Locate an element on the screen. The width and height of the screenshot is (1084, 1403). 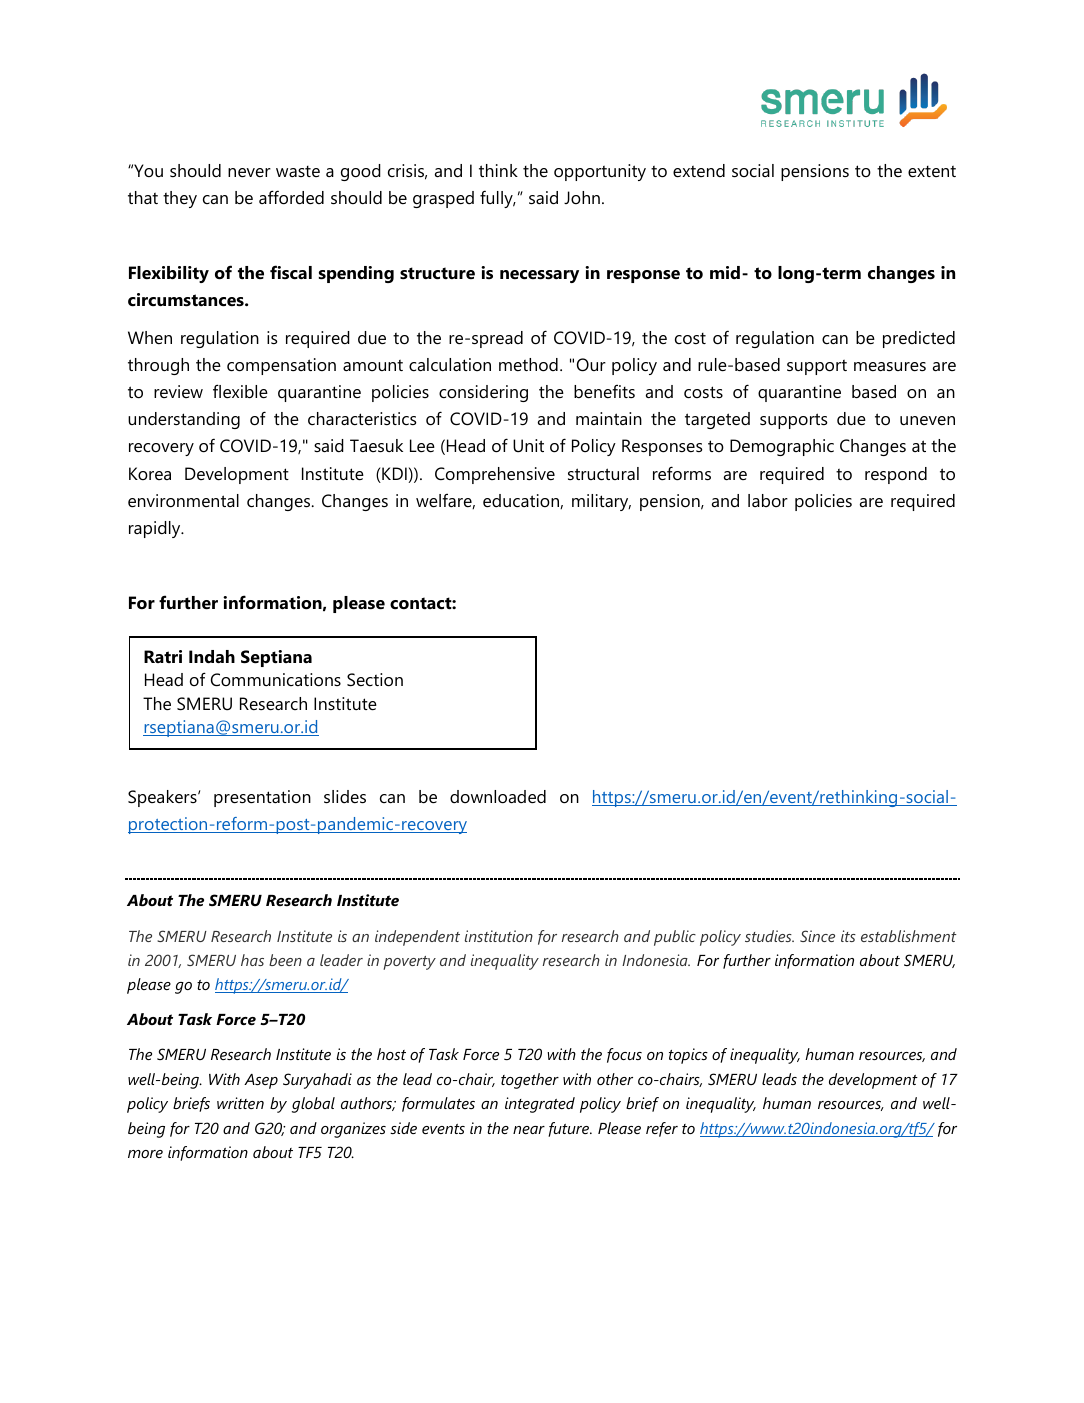
never is located at coordinates (249, 172).
